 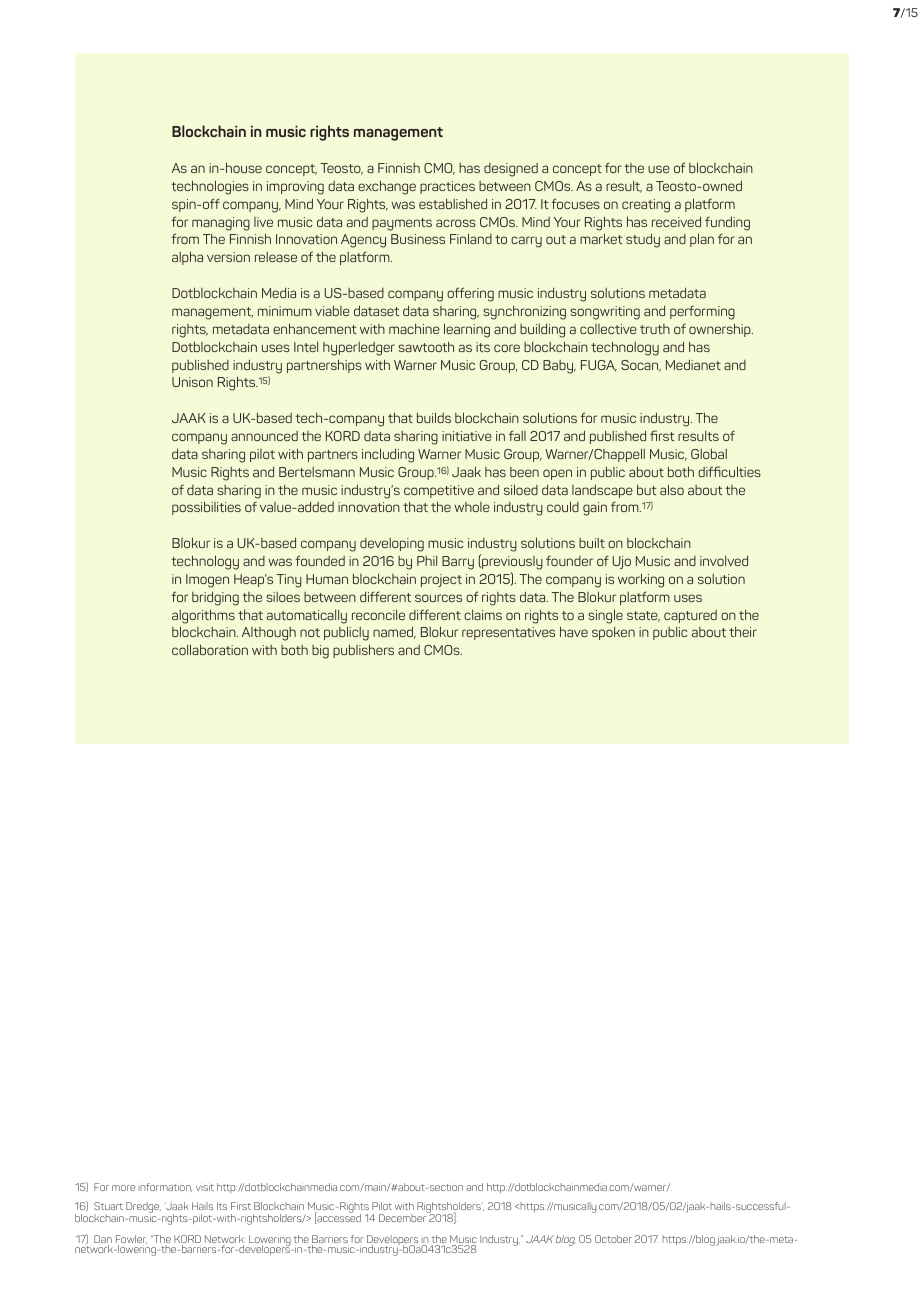 What do you see at coordinates (388, 455) in the screenshot?
I see `including` at bounding box center [388, 455].
